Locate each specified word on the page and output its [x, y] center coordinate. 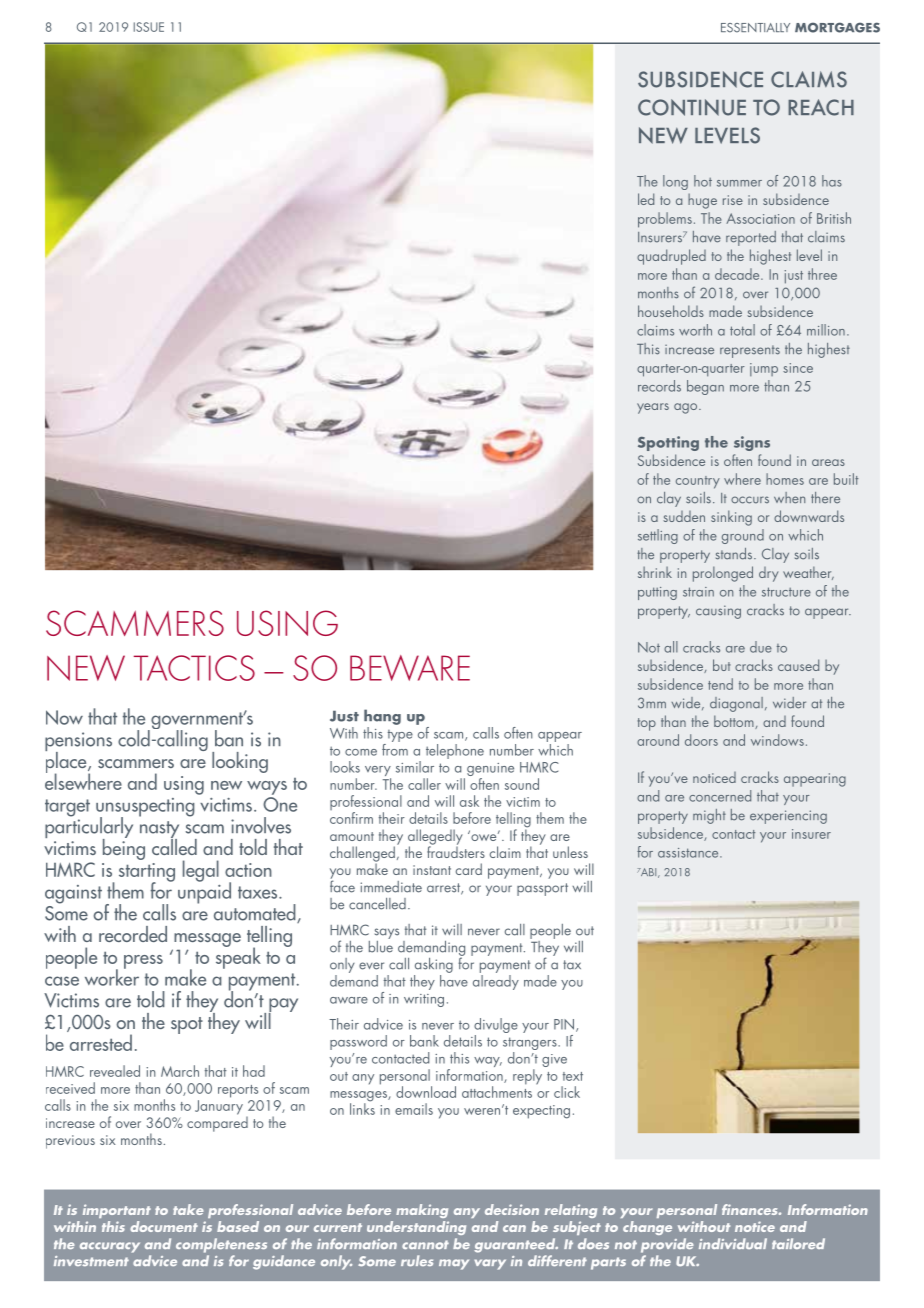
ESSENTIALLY [755, 28]
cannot [425, 1244]
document [164, 1226]
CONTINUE [692, 107]
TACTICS [194, 668]
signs [752, 443]
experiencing [788, 817]
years [653, 408]
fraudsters [456, 851]
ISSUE [149, 27]
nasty [159, 831]
